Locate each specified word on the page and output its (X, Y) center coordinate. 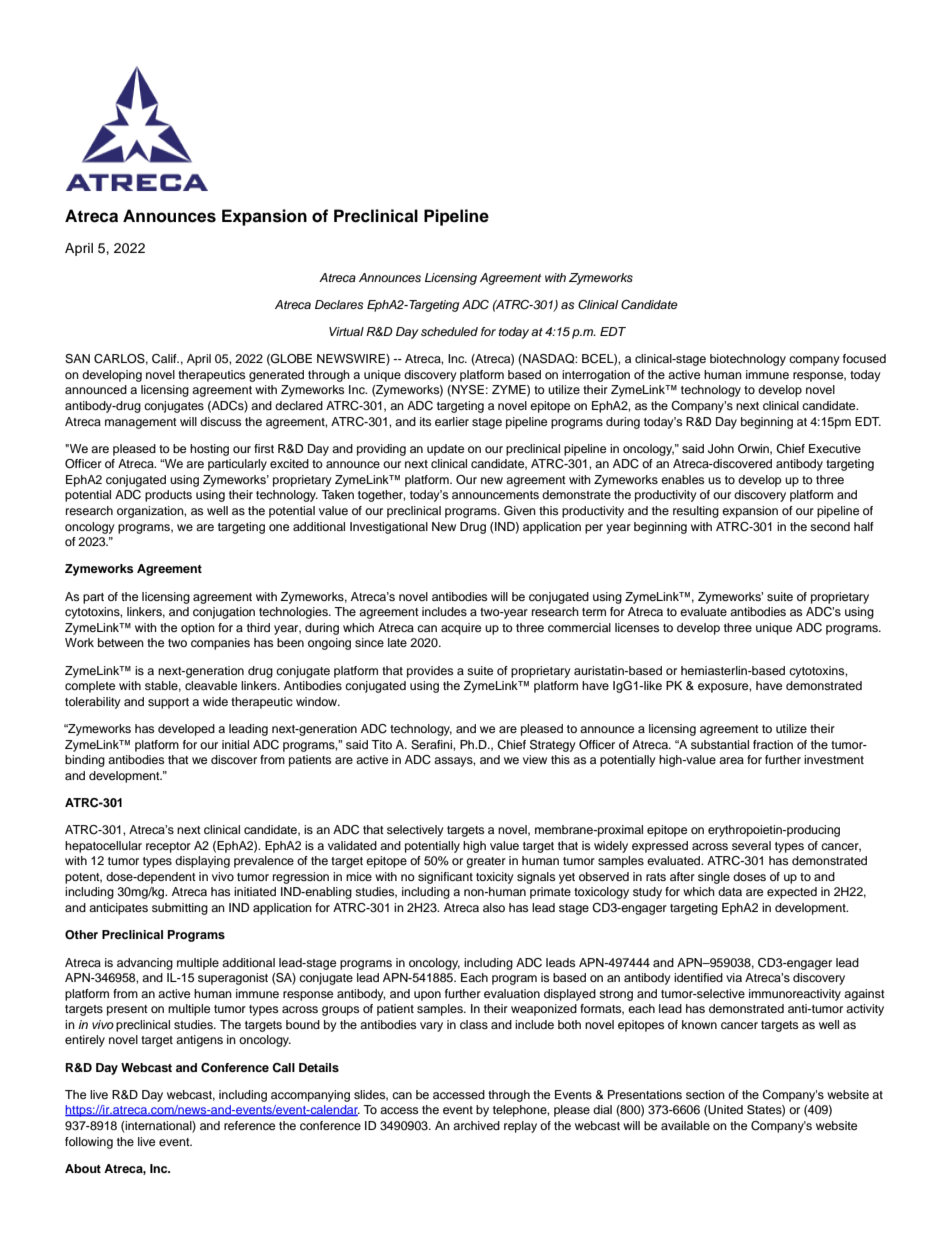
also (494, 907)
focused (864, 358)
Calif (165, 359)
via (734, 977)
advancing (145, 964)
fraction (773, 744)
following (89, 1143)
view (535, 759)
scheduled (449, 331)
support (168, 703)
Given (520, 511)
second (830, 526)
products (168, 496)
